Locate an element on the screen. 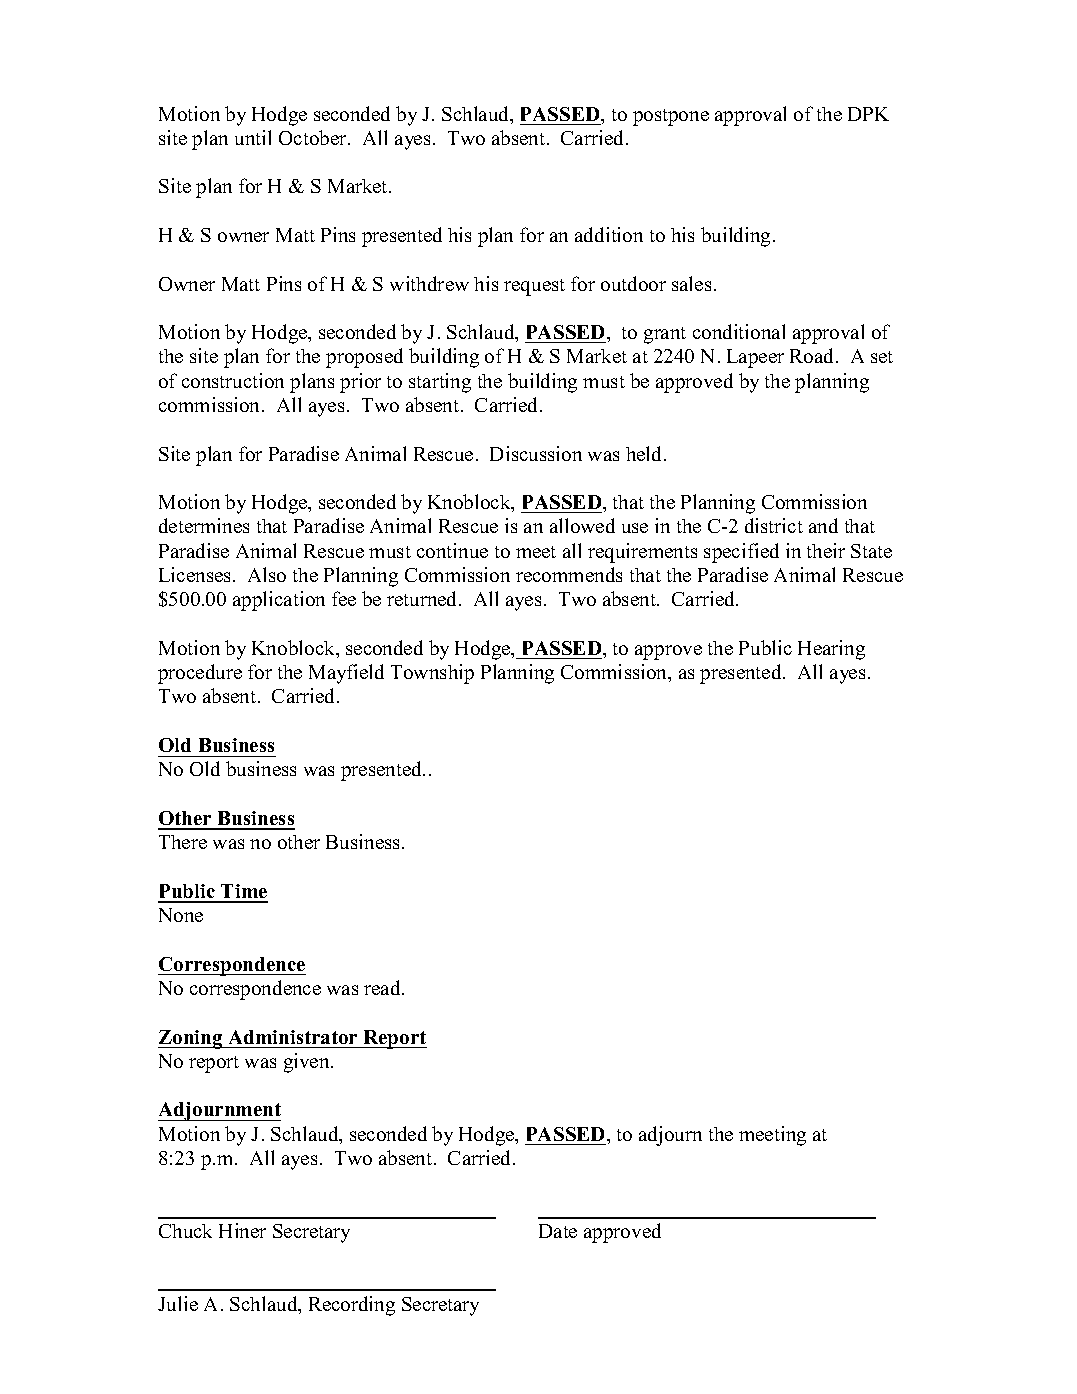  Chuck is located at coordinates (185, 1231).
